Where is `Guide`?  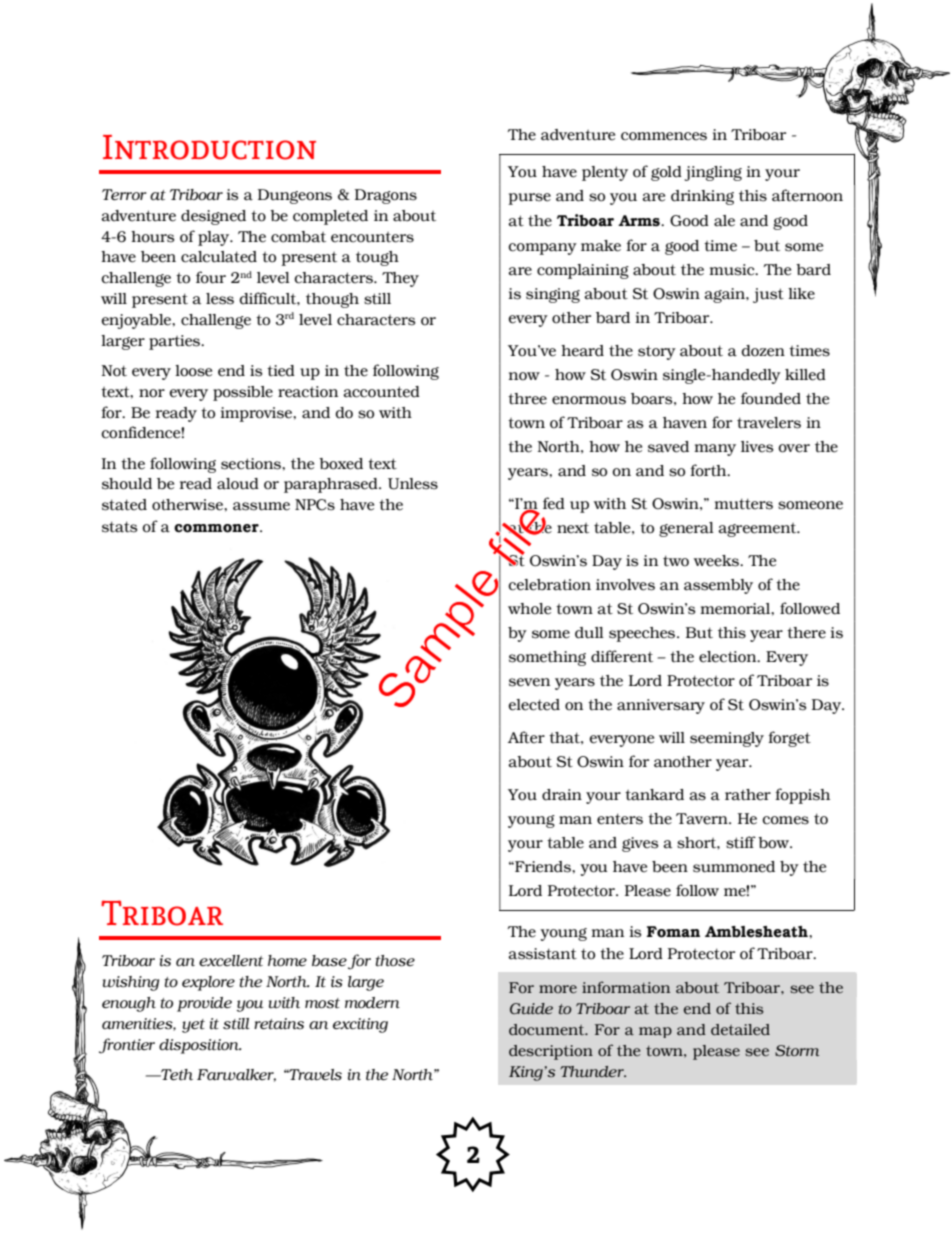
Guide is located at coordinates (531, 1008).
